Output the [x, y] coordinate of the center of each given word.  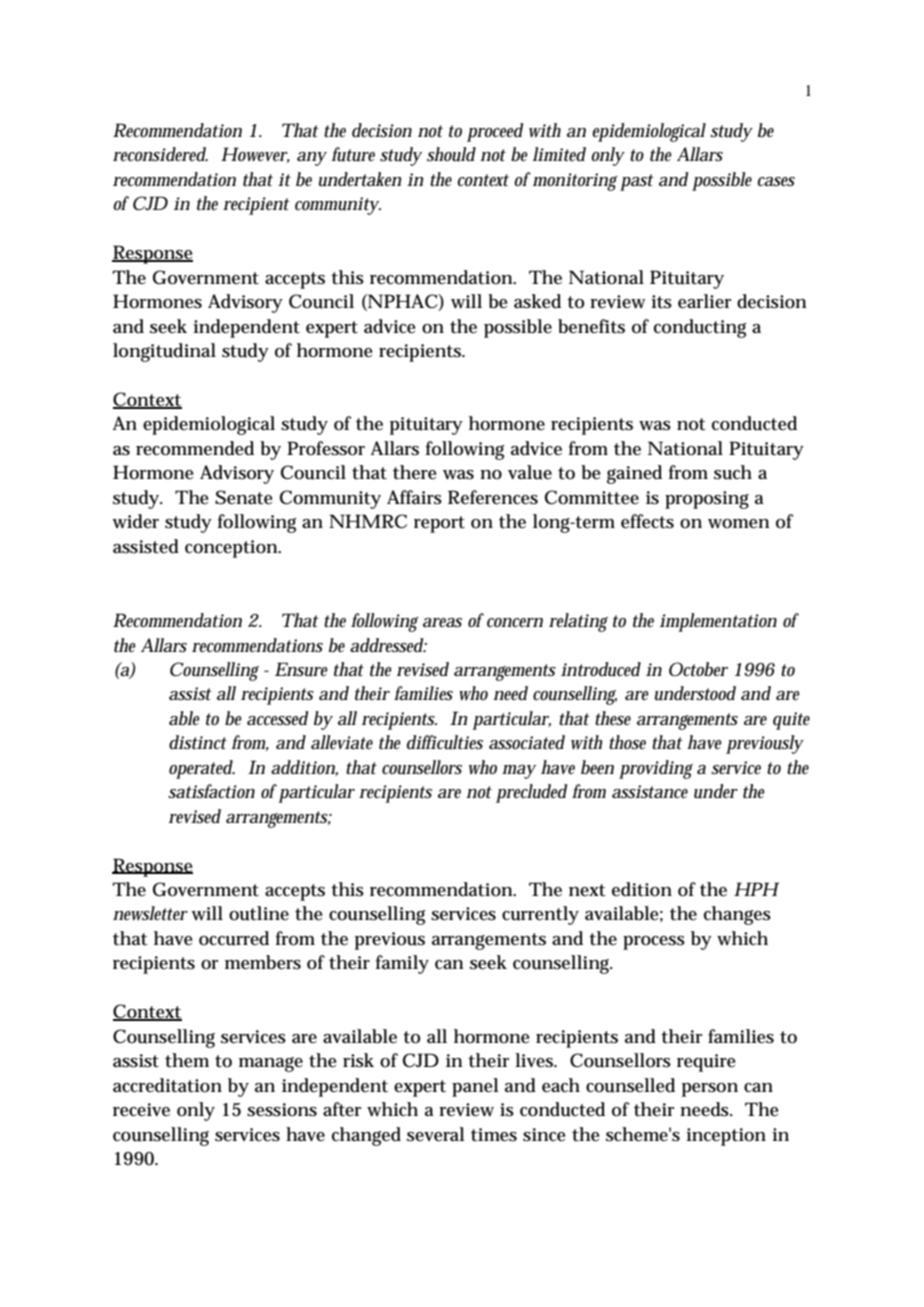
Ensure [301, 669]
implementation [718, 622]
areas [442, 623]
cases [776, 182]
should [451, 154]
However [255, 155]
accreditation [167, 1085]
